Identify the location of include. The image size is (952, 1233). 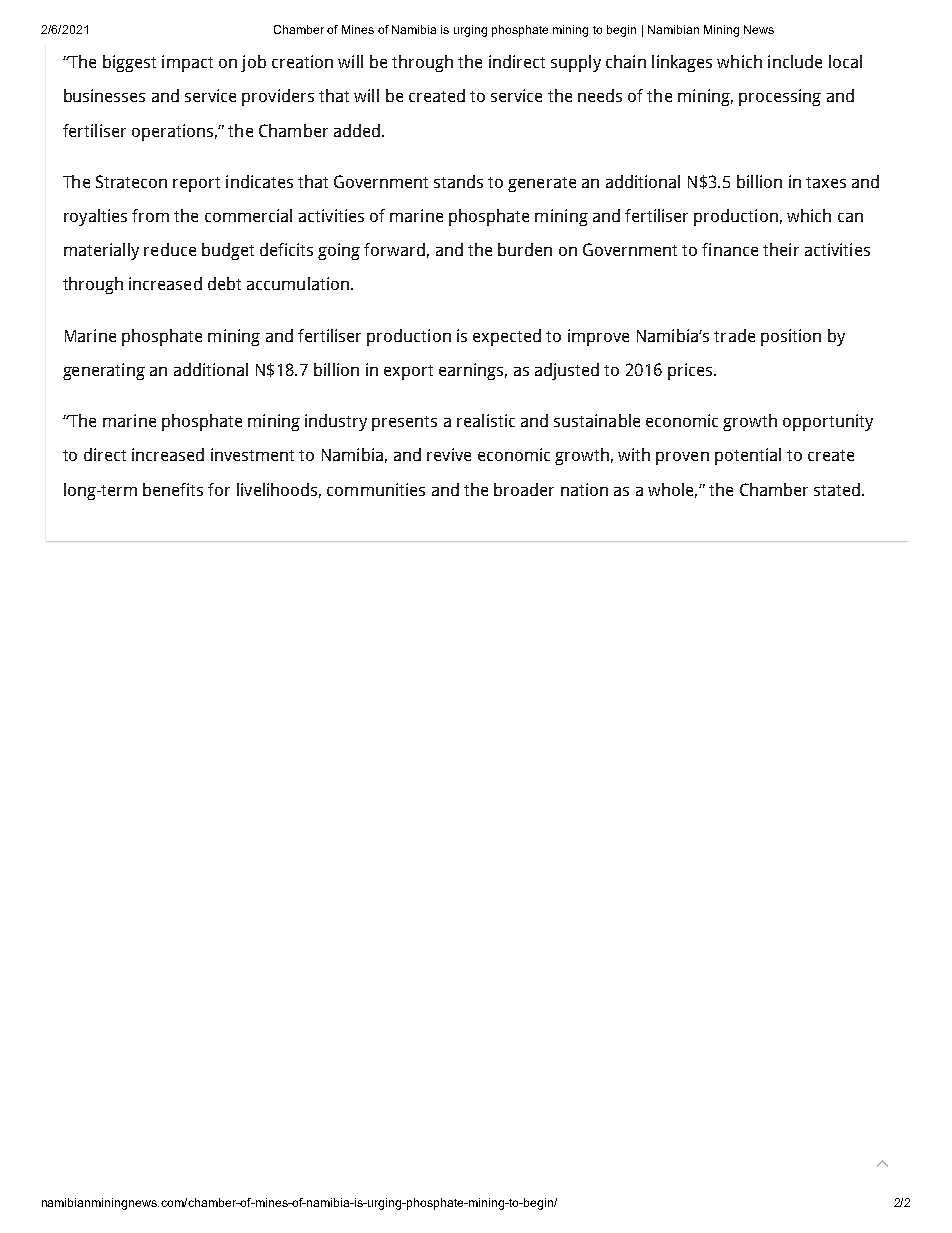
(795, 61).
